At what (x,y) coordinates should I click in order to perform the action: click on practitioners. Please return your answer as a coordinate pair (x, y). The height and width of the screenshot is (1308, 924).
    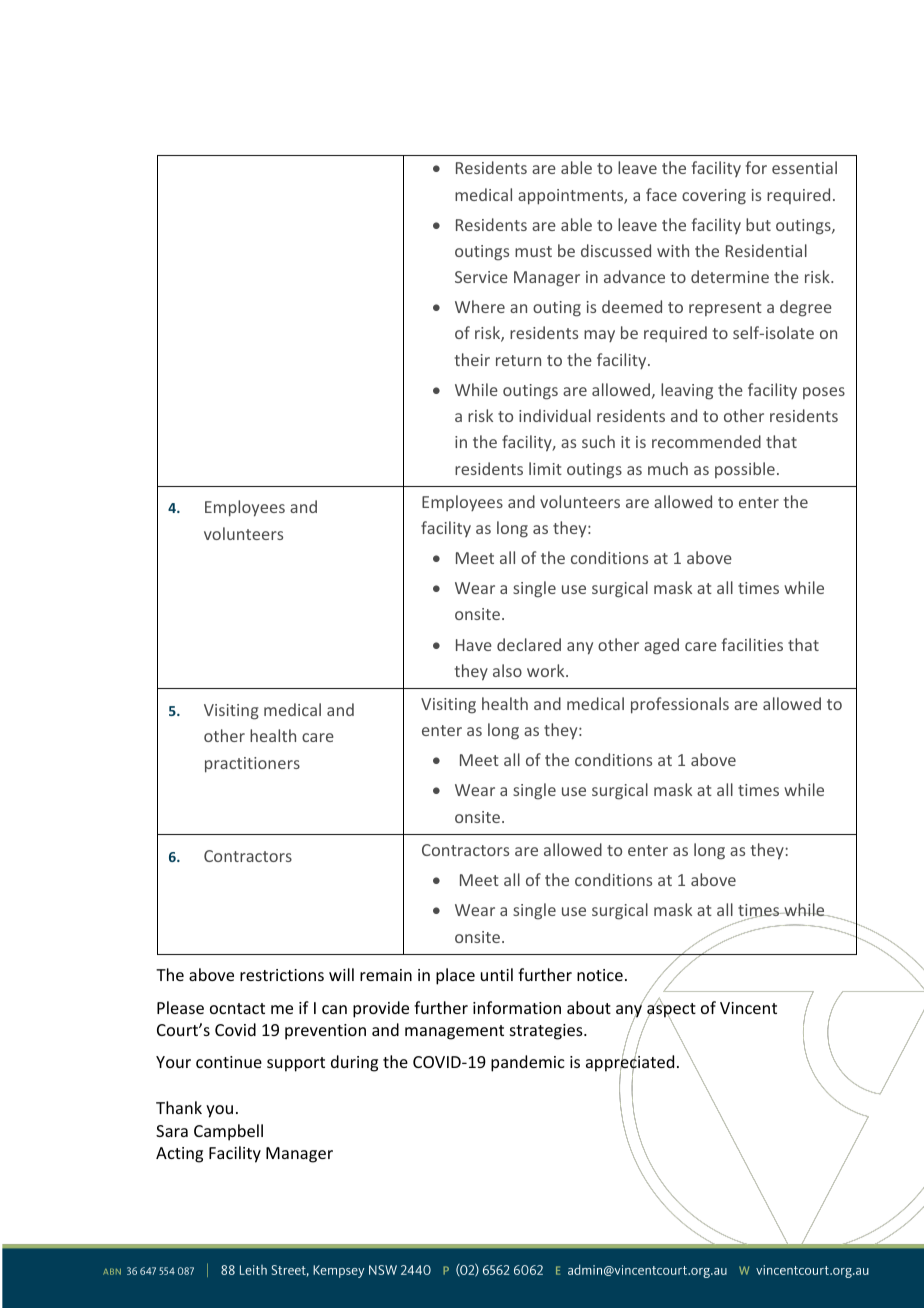
    Looking at the image, I should click on (252, 765).
